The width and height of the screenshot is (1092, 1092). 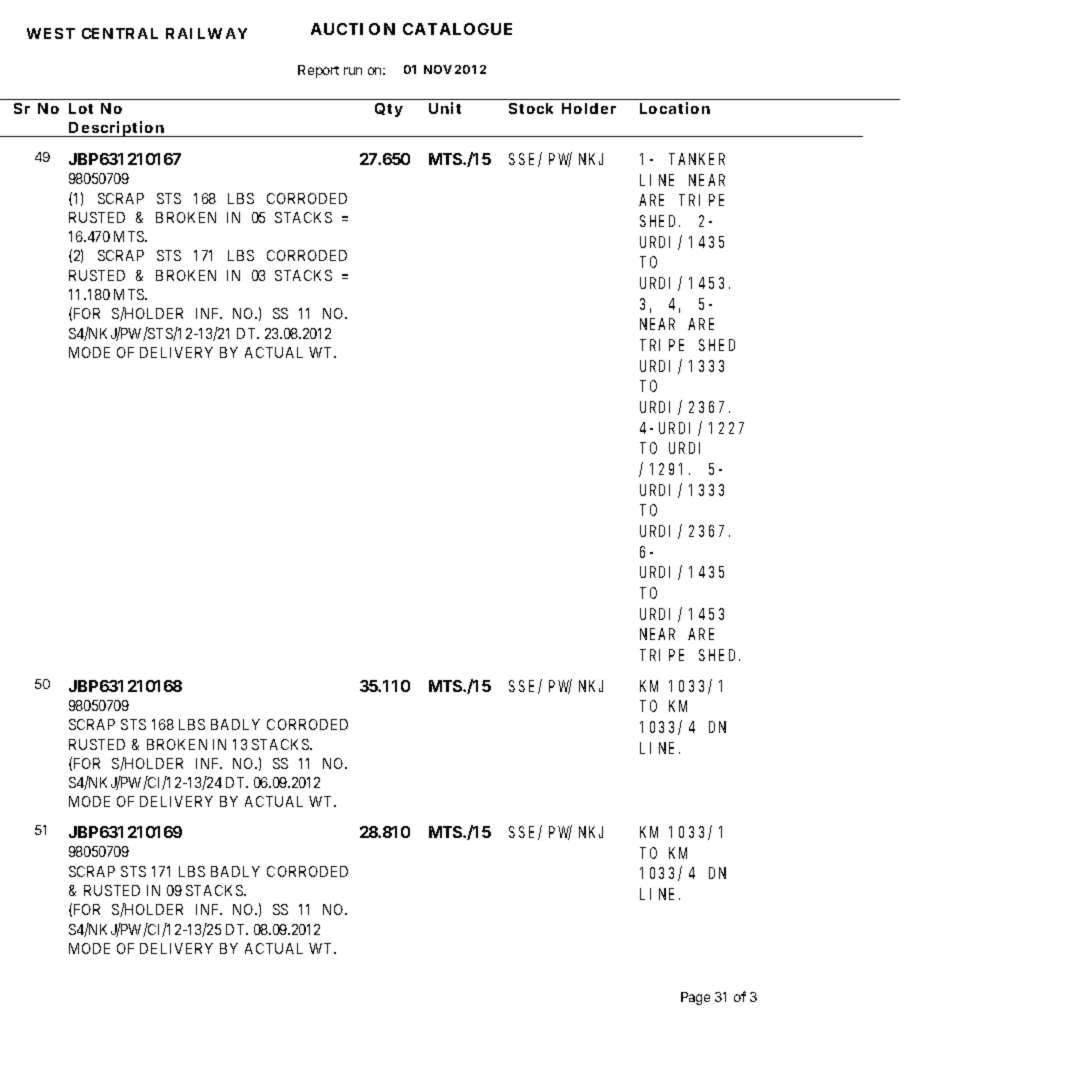 What do you see at coordinates (389, 110) in the screenshot?
I see `Qty` at bounding box center [389, 110].
